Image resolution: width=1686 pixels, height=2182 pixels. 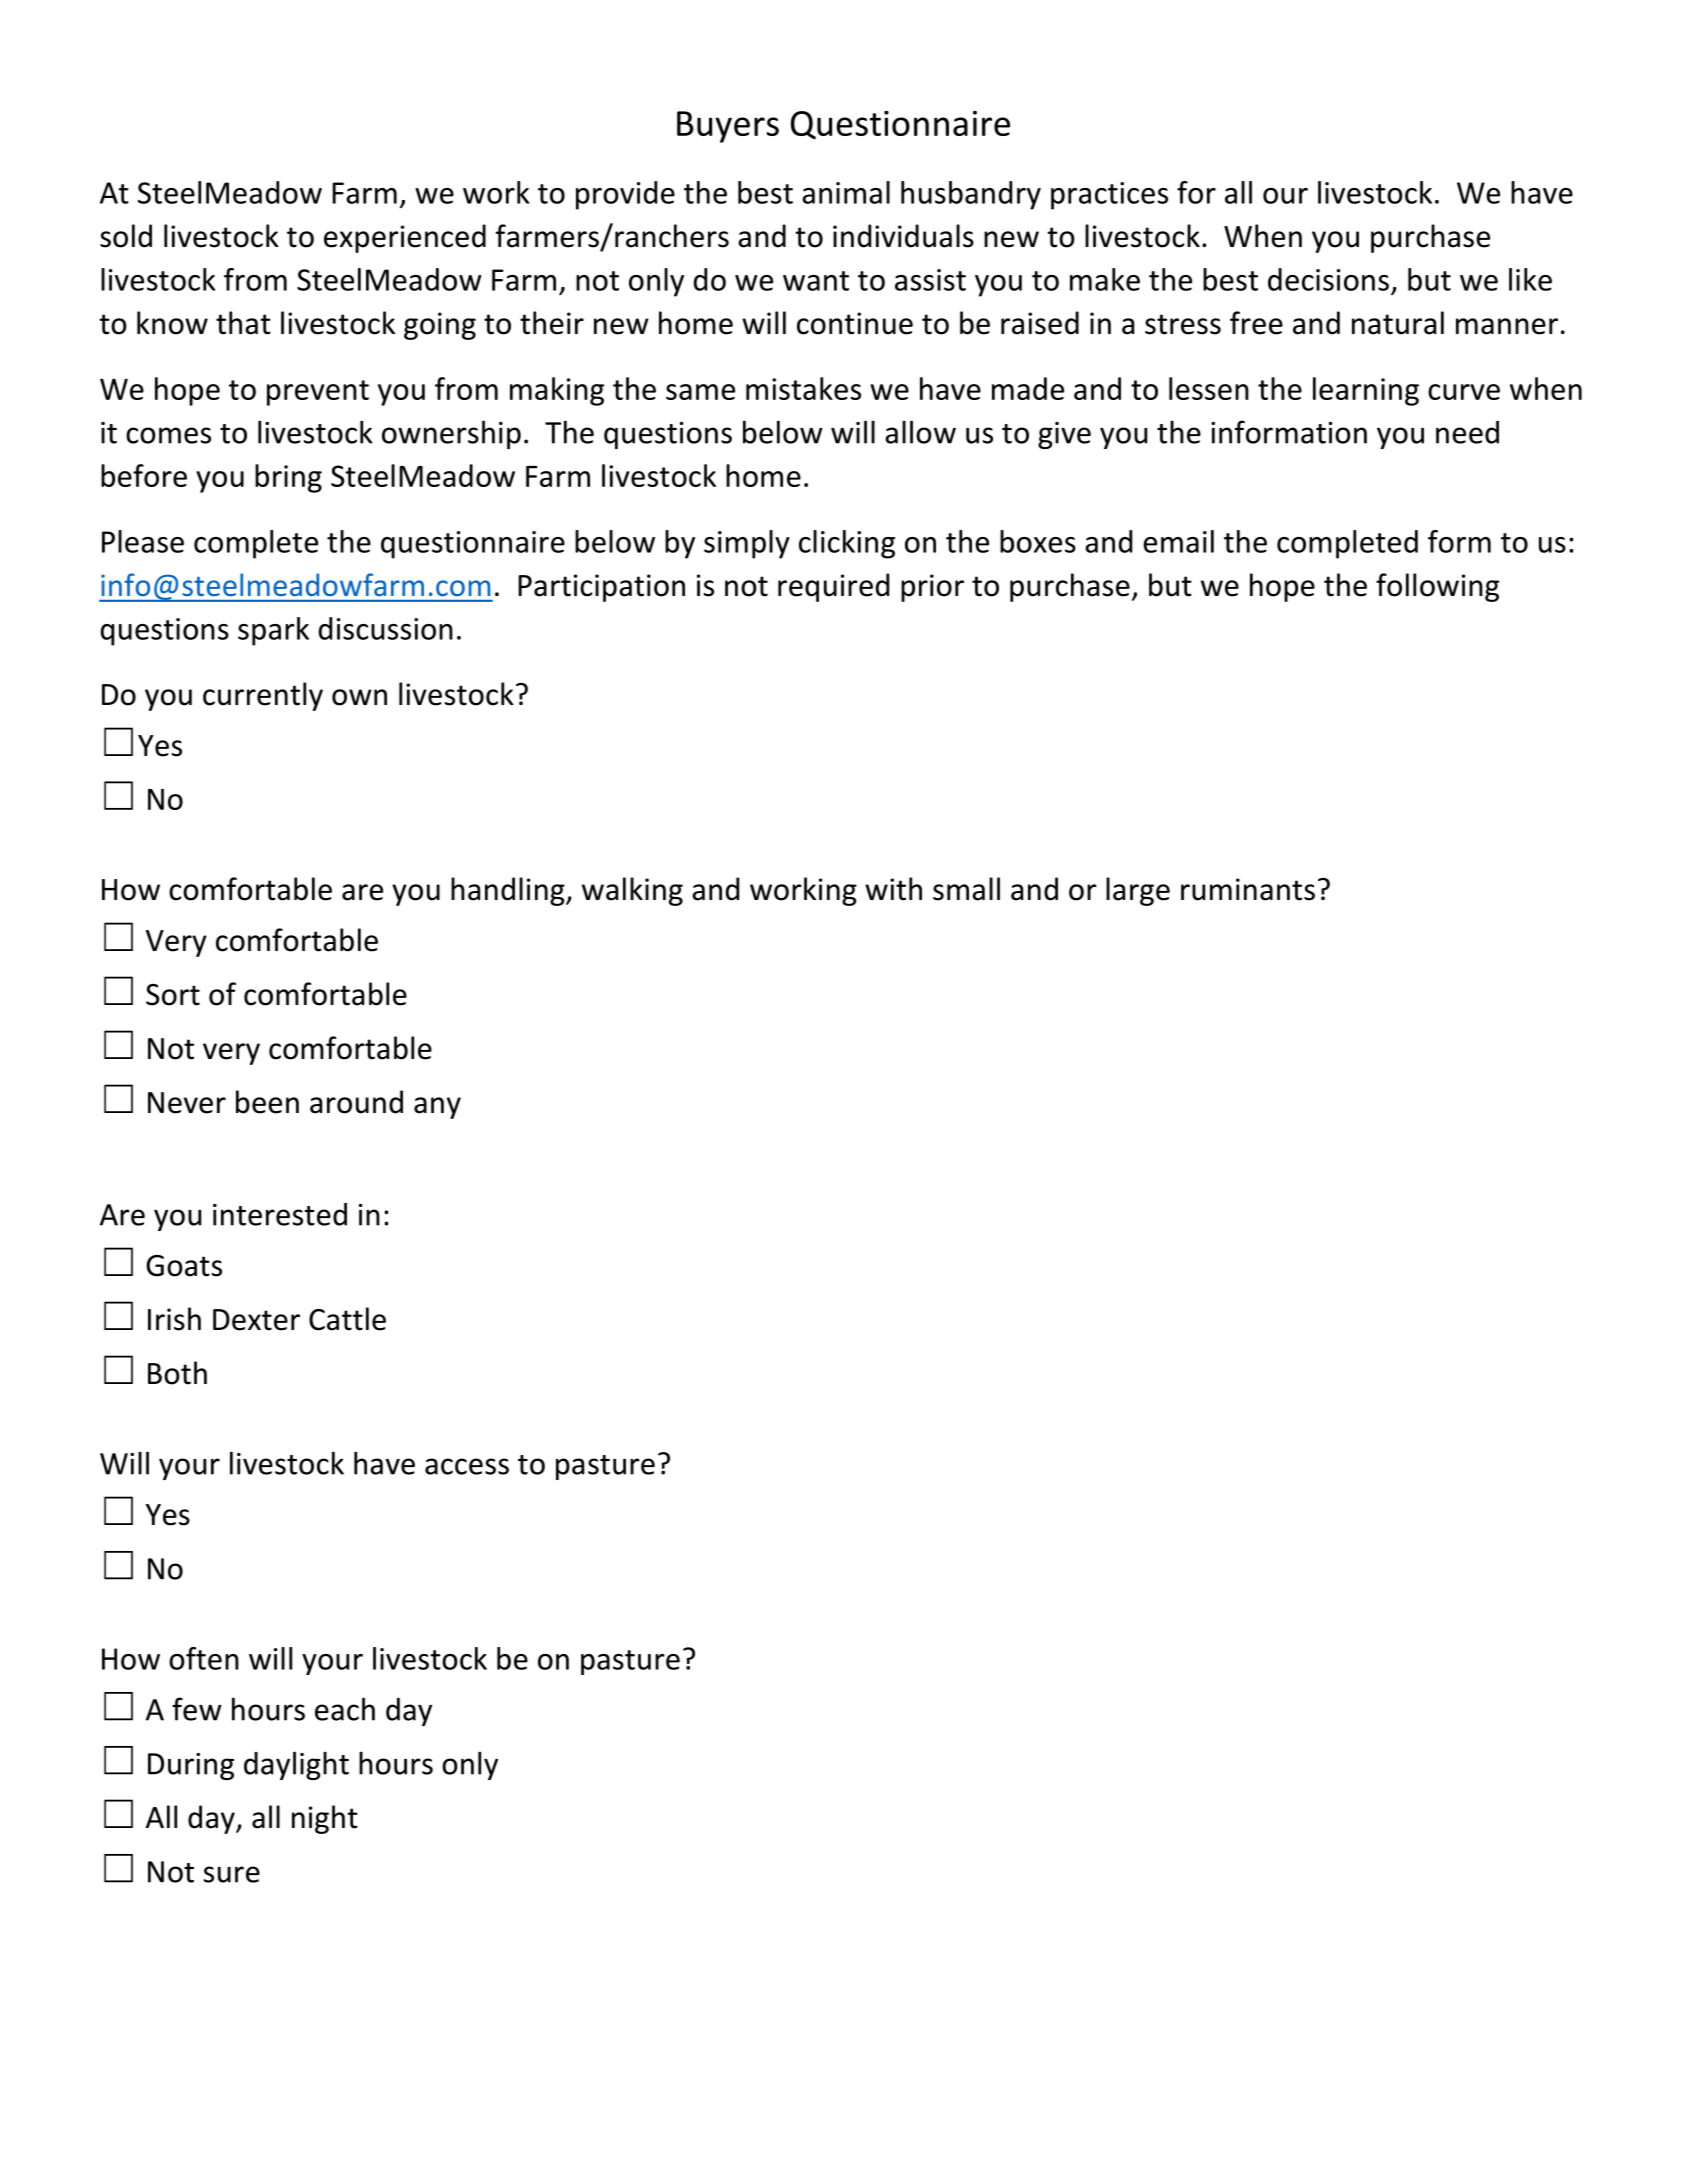 What do you see at coordinates (437, 1108) in the page?
I see `any` at bounding box center [437, 1108].
